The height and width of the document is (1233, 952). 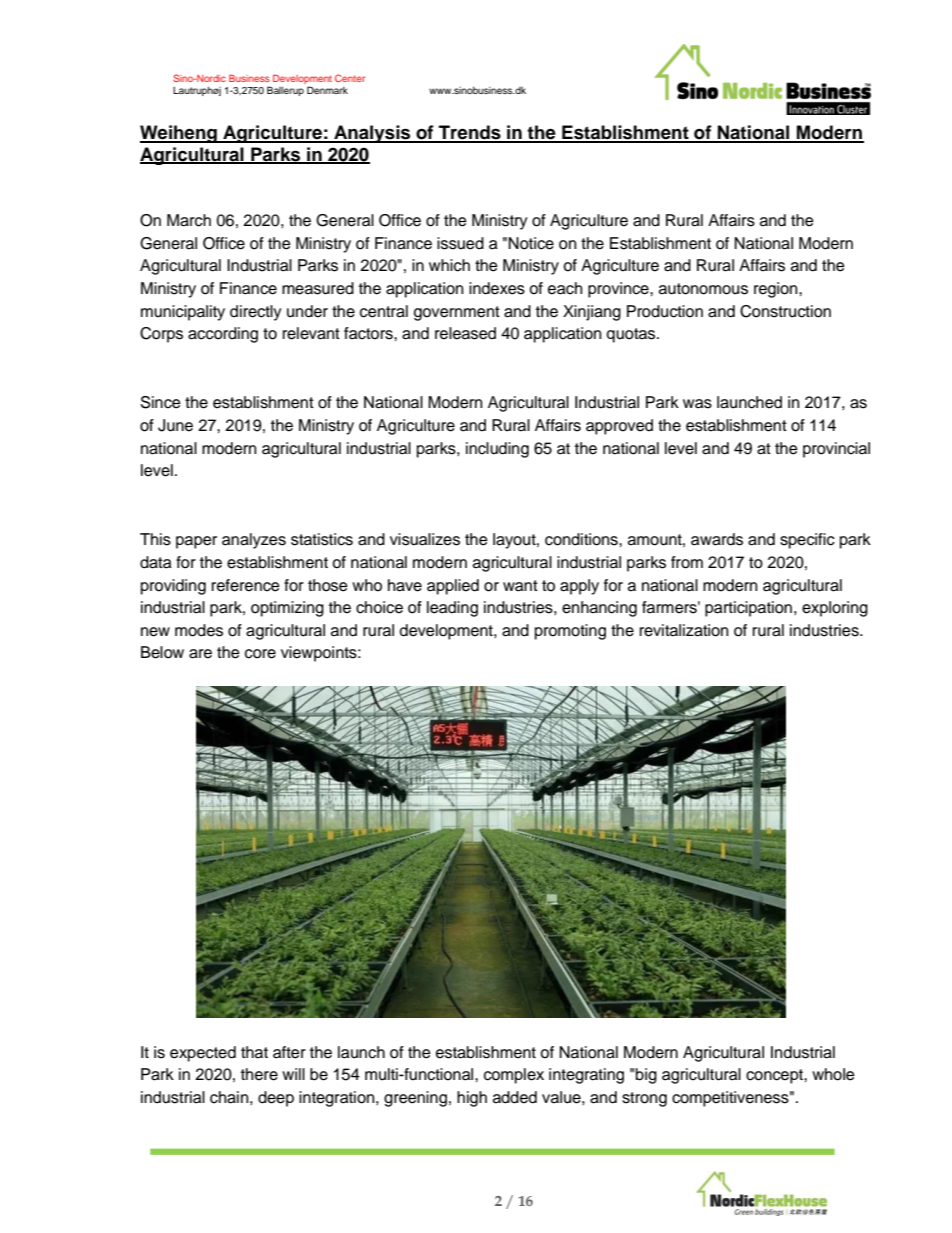 What do you see at coordinates (327, 90) in the document?
I see `Denmark` at bounding box center [327, 90].
